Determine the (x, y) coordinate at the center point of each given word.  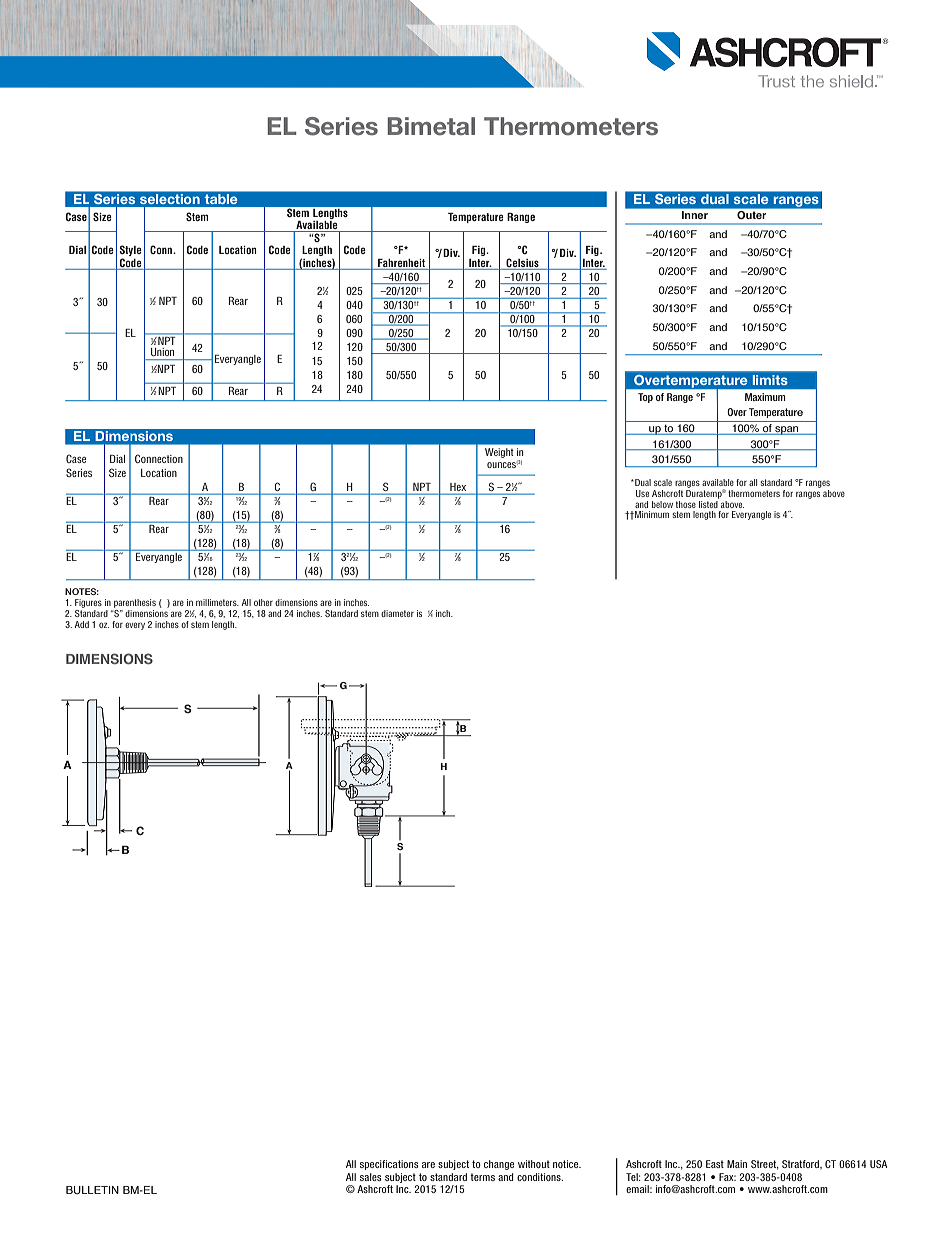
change (499, 1165)
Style (131, 252)
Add (82, 624)
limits (770, 380)
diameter (397, 613)
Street (765, 1165)
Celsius (522, 262)
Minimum (651, 514)
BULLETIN (92, 1190)
